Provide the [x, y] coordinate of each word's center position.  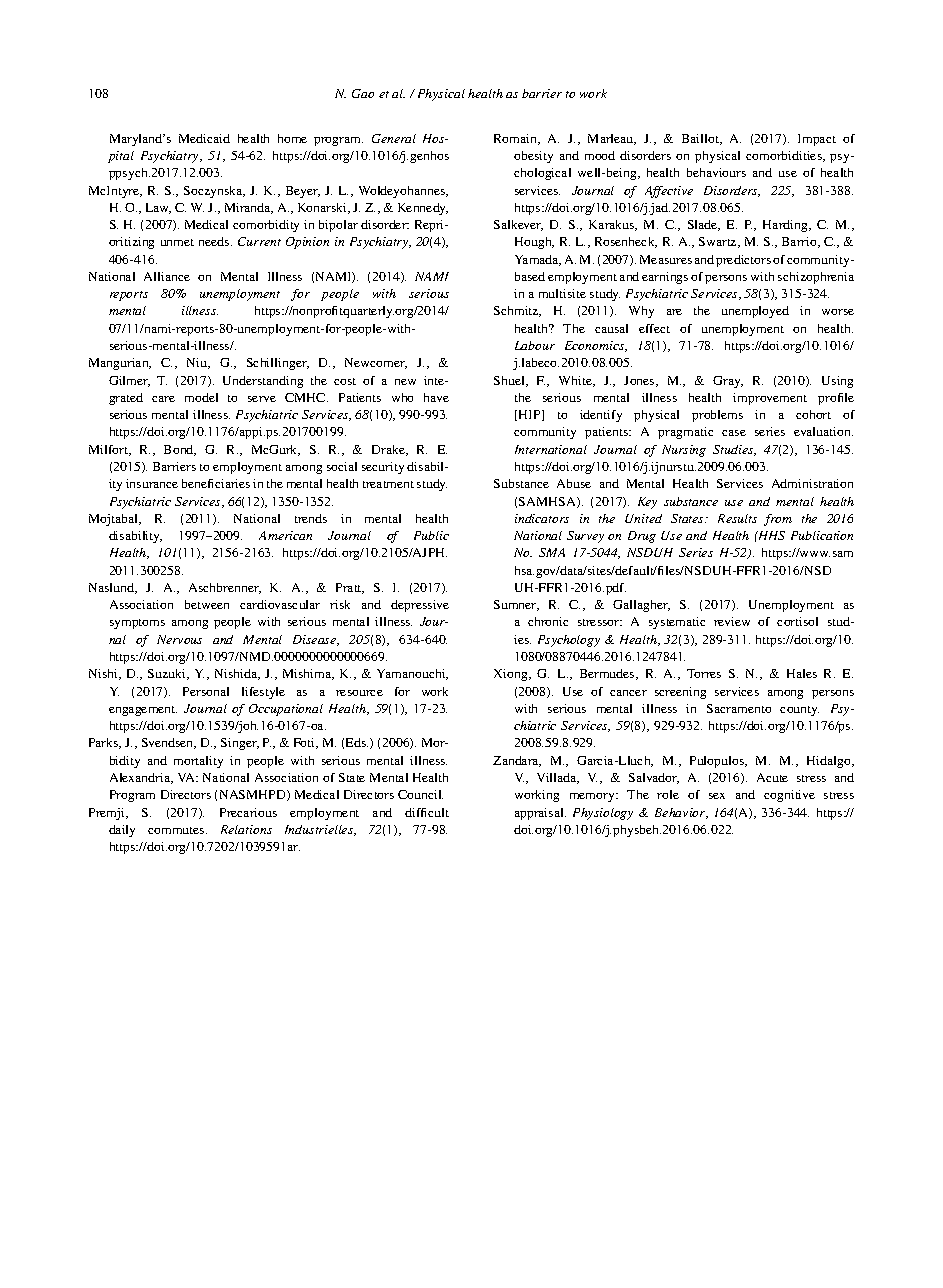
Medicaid [204, 138]
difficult [427, 812]
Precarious [248, 812]
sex [717, 796]
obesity [533, 157]
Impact [817, 140]
